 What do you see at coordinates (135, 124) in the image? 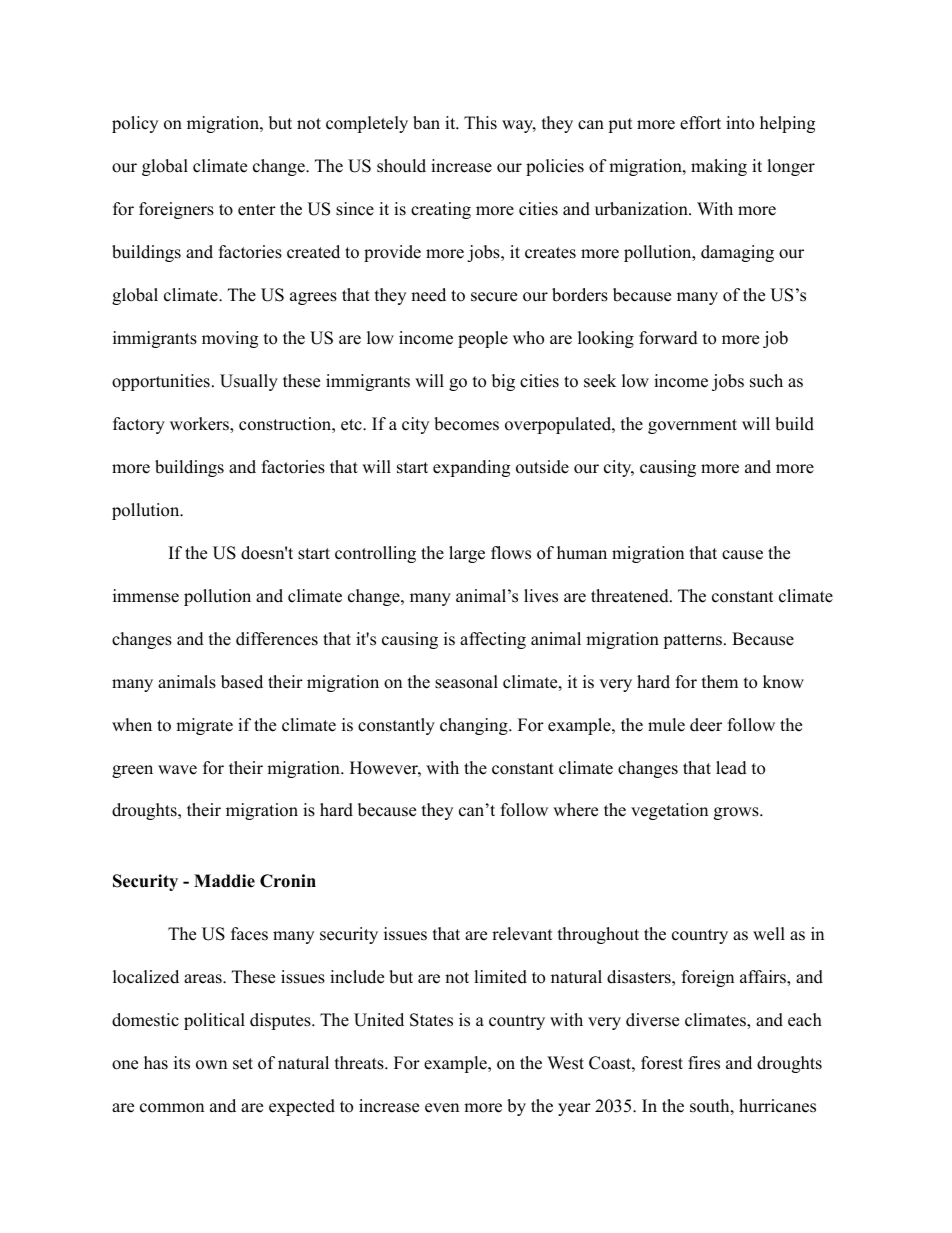
I see `policy` at bounding box center [135, 124].
